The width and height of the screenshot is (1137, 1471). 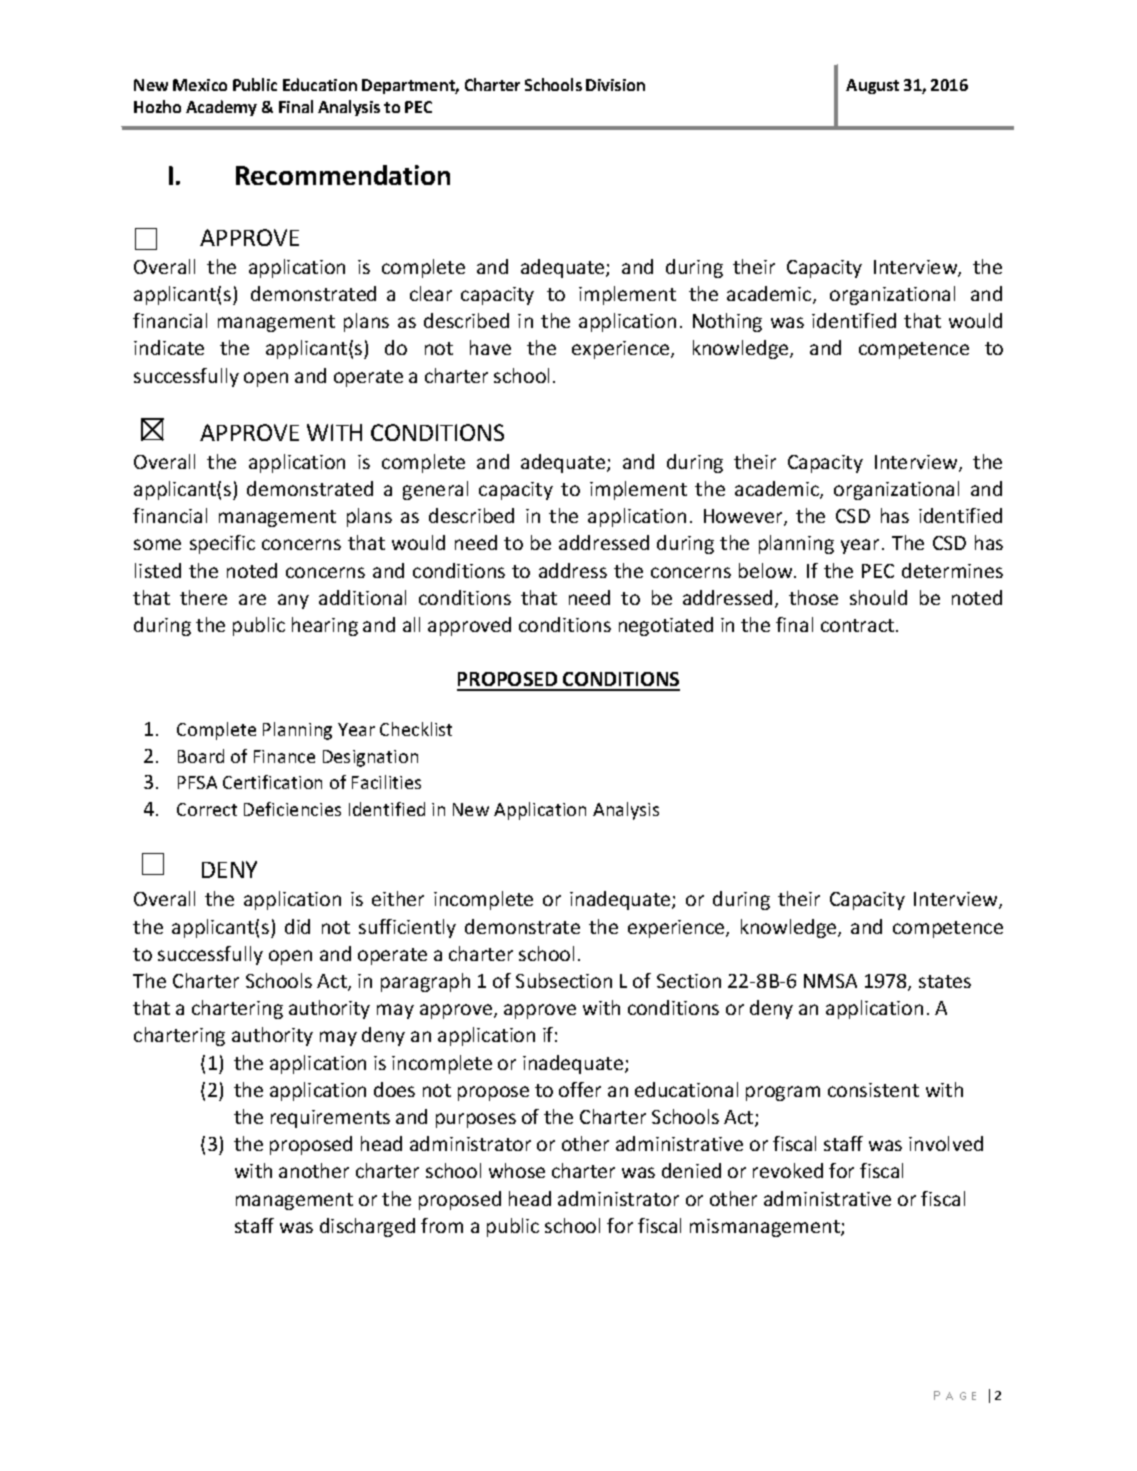 What do you see at coordinates (615, 85) in the screenshot?
I see `Division` at bounding box center [615, 85].
